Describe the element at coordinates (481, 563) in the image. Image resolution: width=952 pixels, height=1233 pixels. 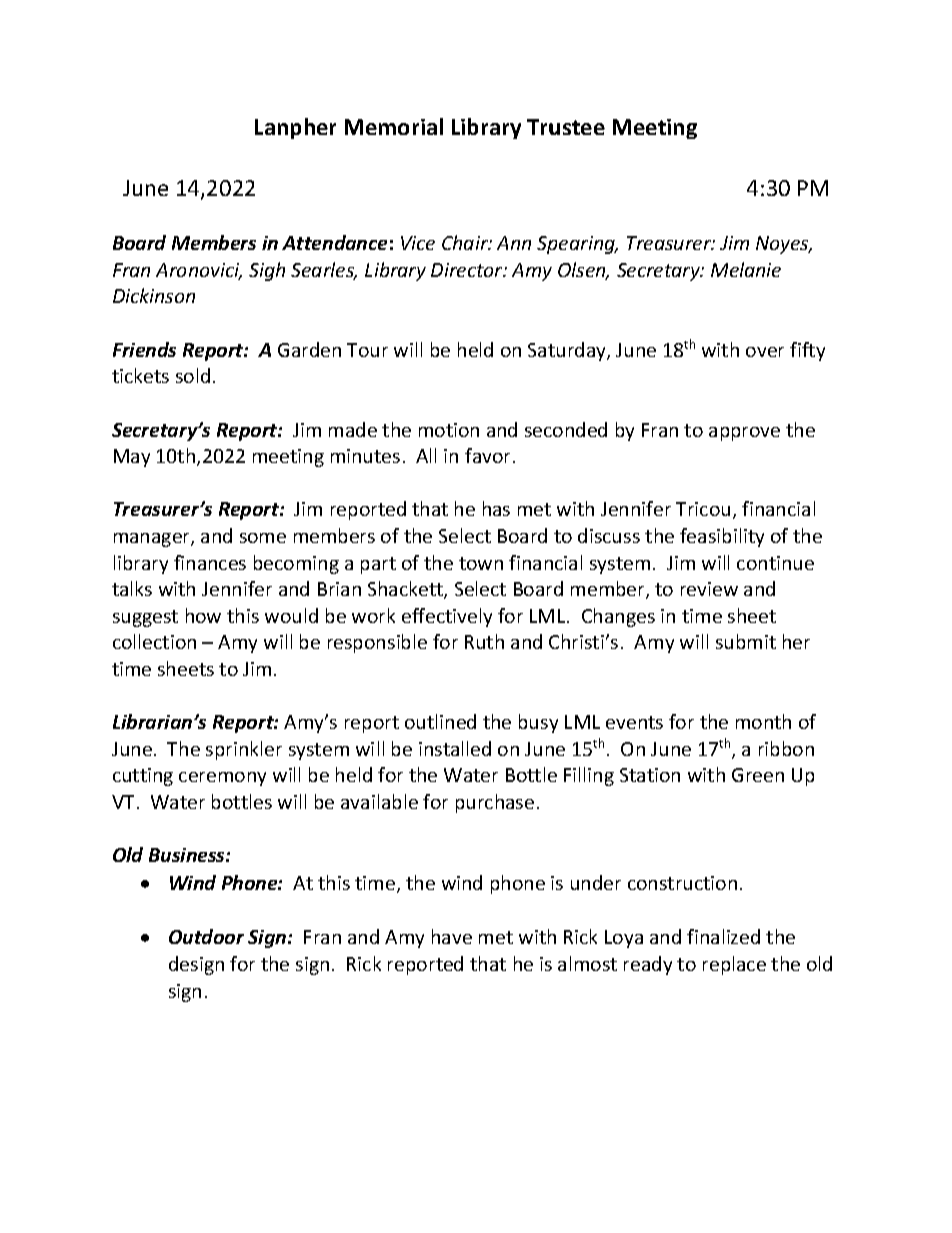
I see `town` at that location.
